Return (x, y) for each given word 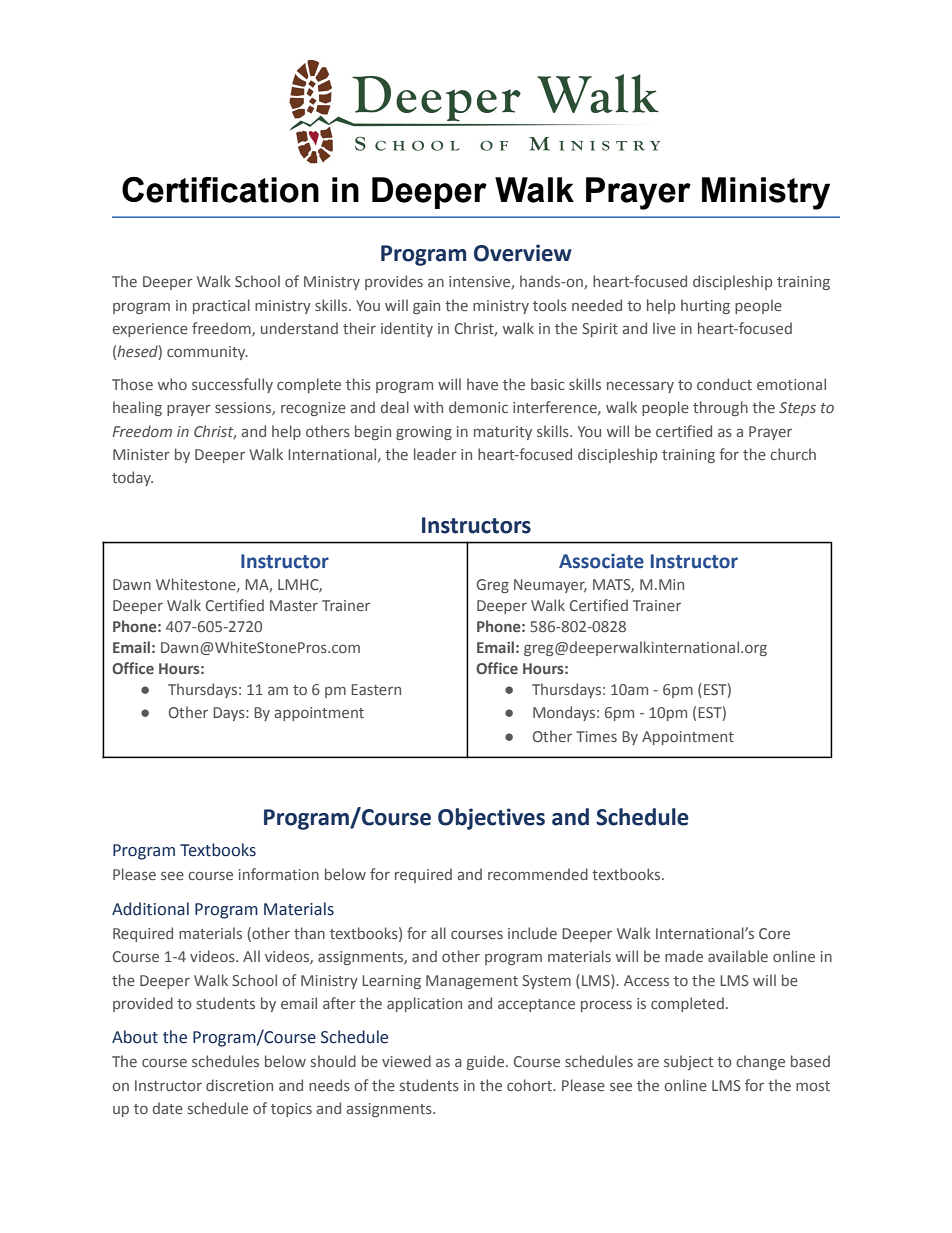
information (279, 874)
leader (435, 454)
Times (596, 736)
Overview (523, 253)
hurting (705, 306)
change (760, 1062)
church (793, 454)
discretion (239, 1085)
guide (487, 1062)
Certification (220, 190)
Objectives (491, 819)
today (132, 478)
